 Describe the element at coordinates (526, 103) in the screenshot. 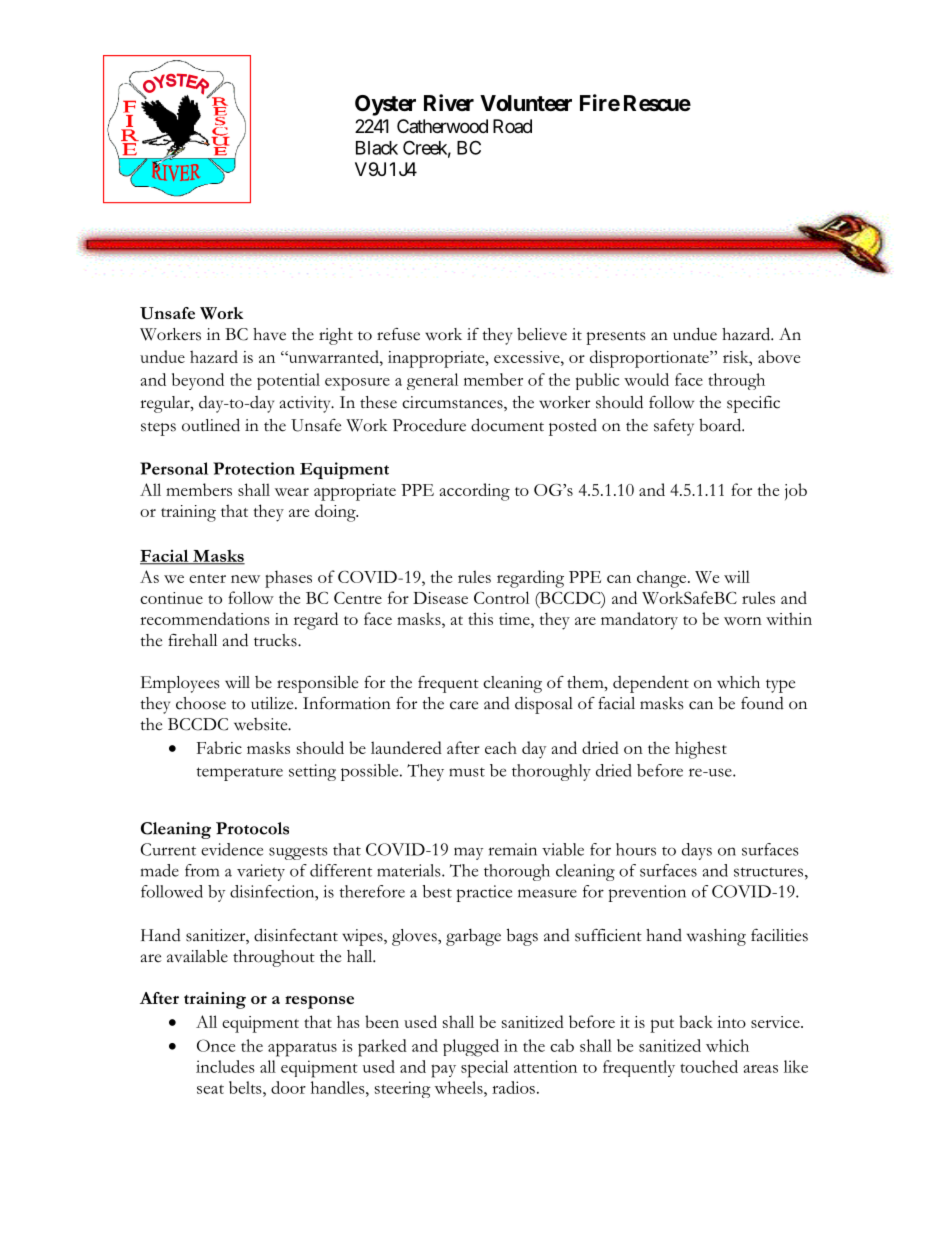

I see `Volunteer` at that location.
